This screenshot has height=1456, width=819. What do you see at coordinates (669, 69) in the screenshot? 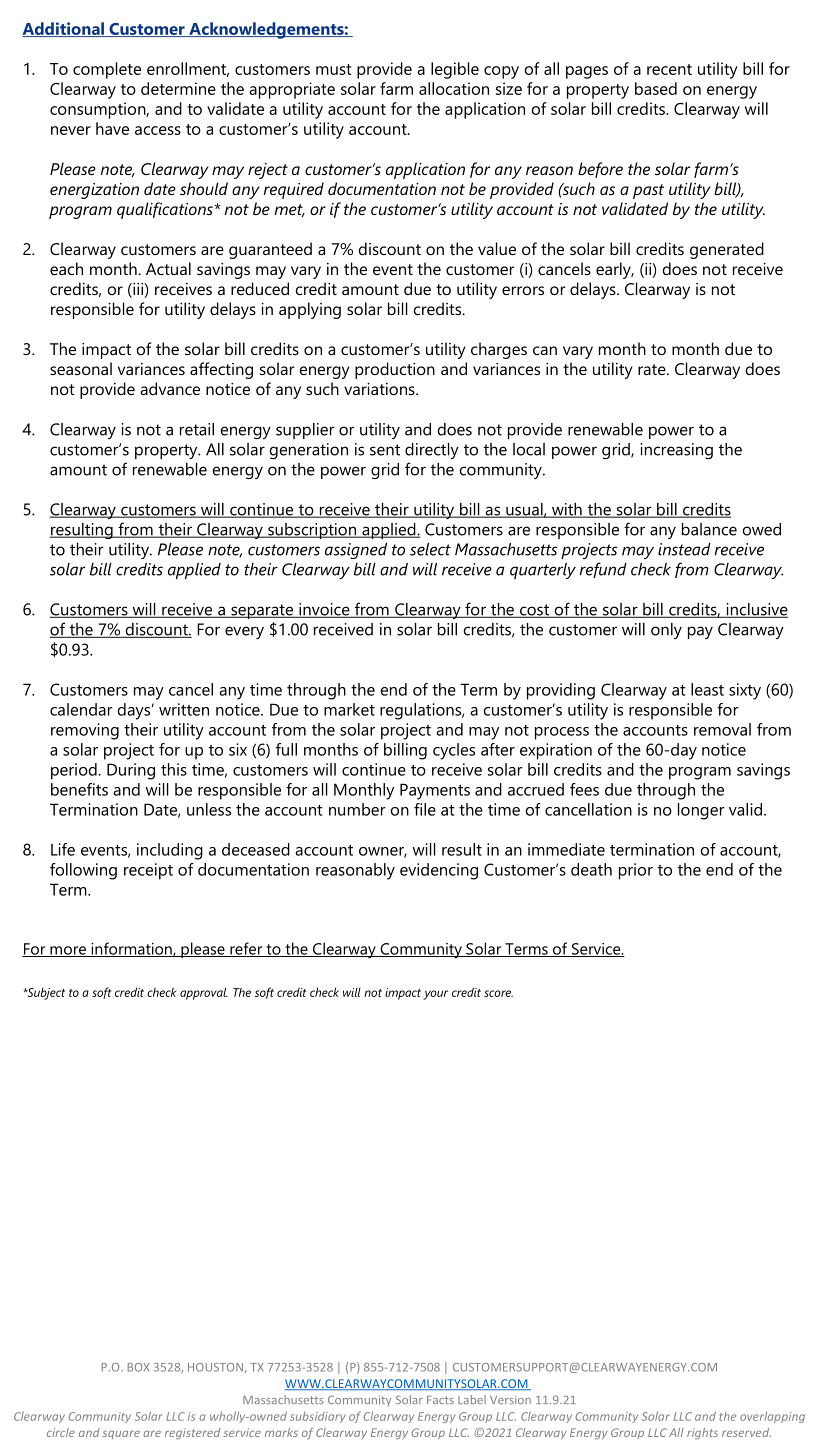
I see `recent` at bounding box center [669, 69].
